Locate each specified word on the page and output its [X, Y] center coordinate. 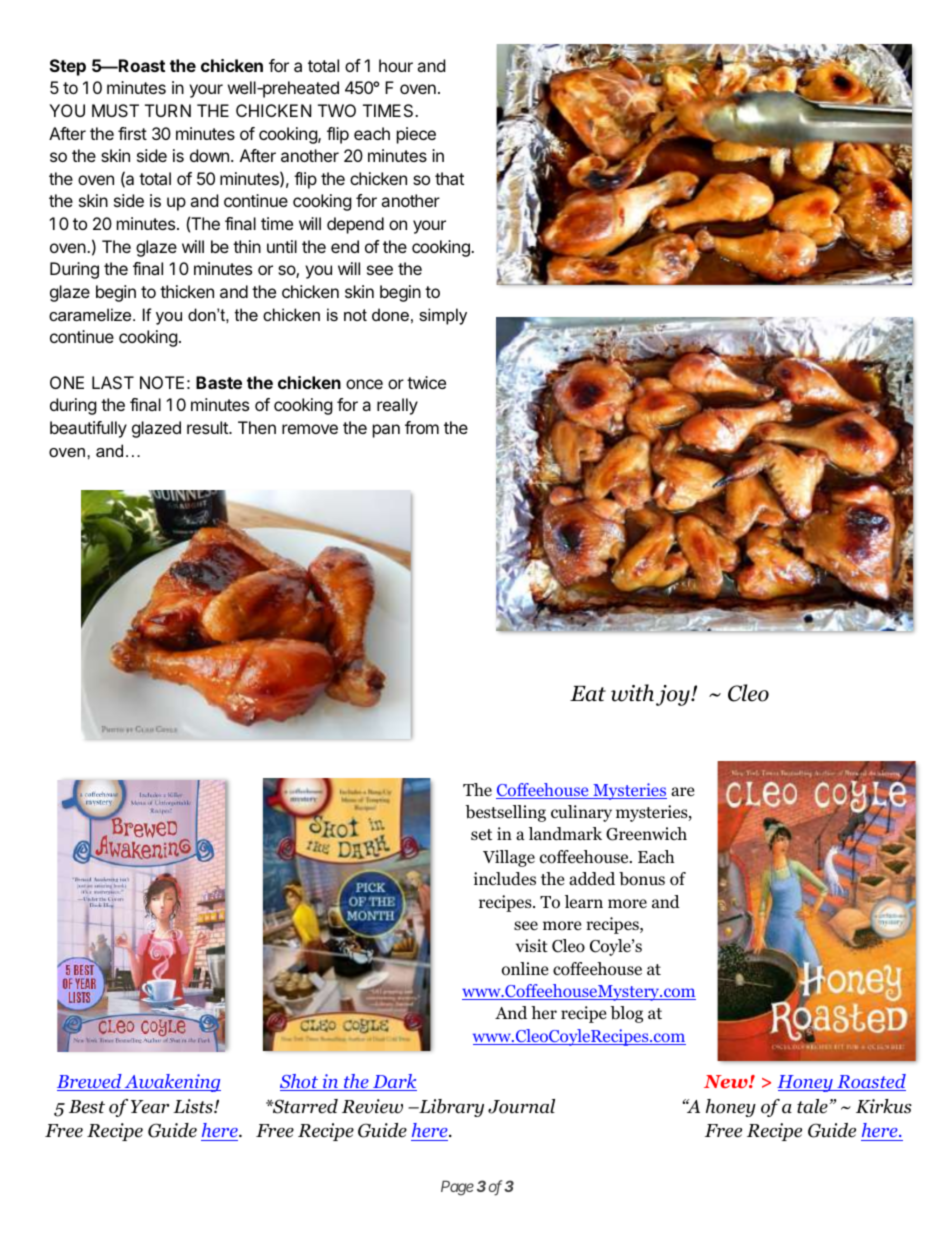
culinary [581, 813]
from [422, 427]
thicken [187, 291]
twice [426, 382]
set [481, 834]
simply [443, 316]
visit [532, 945]
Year [150, 1107]
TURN [168, 110]
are [682, 791]
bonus [642, 879]
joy [674, 695]
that [449, 178]
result [208, 427]
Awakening [172, 1083]
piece [416, 135]
